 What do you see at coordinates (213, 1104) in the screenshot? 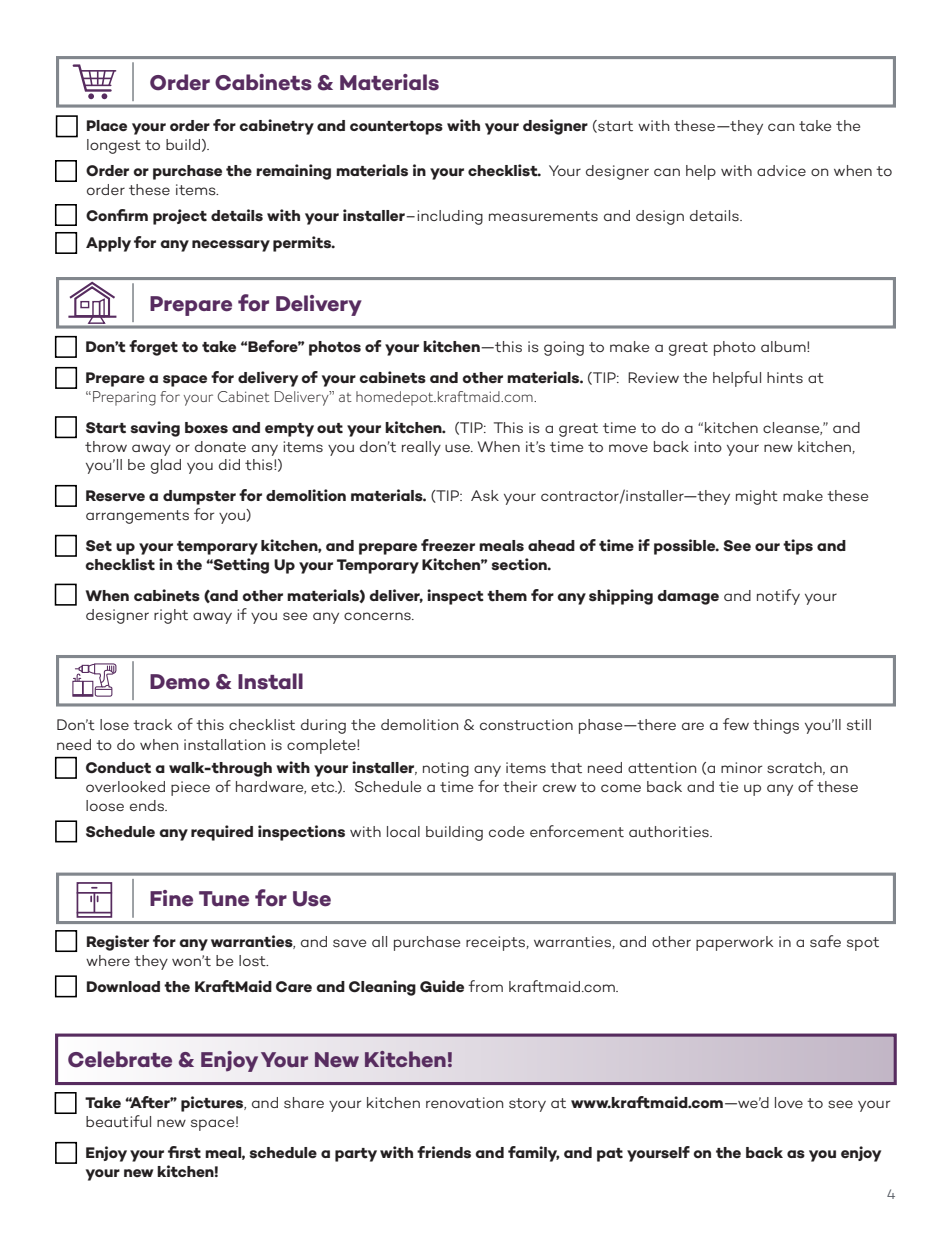
I see `pictures` at bounding box center [213, 1104].
